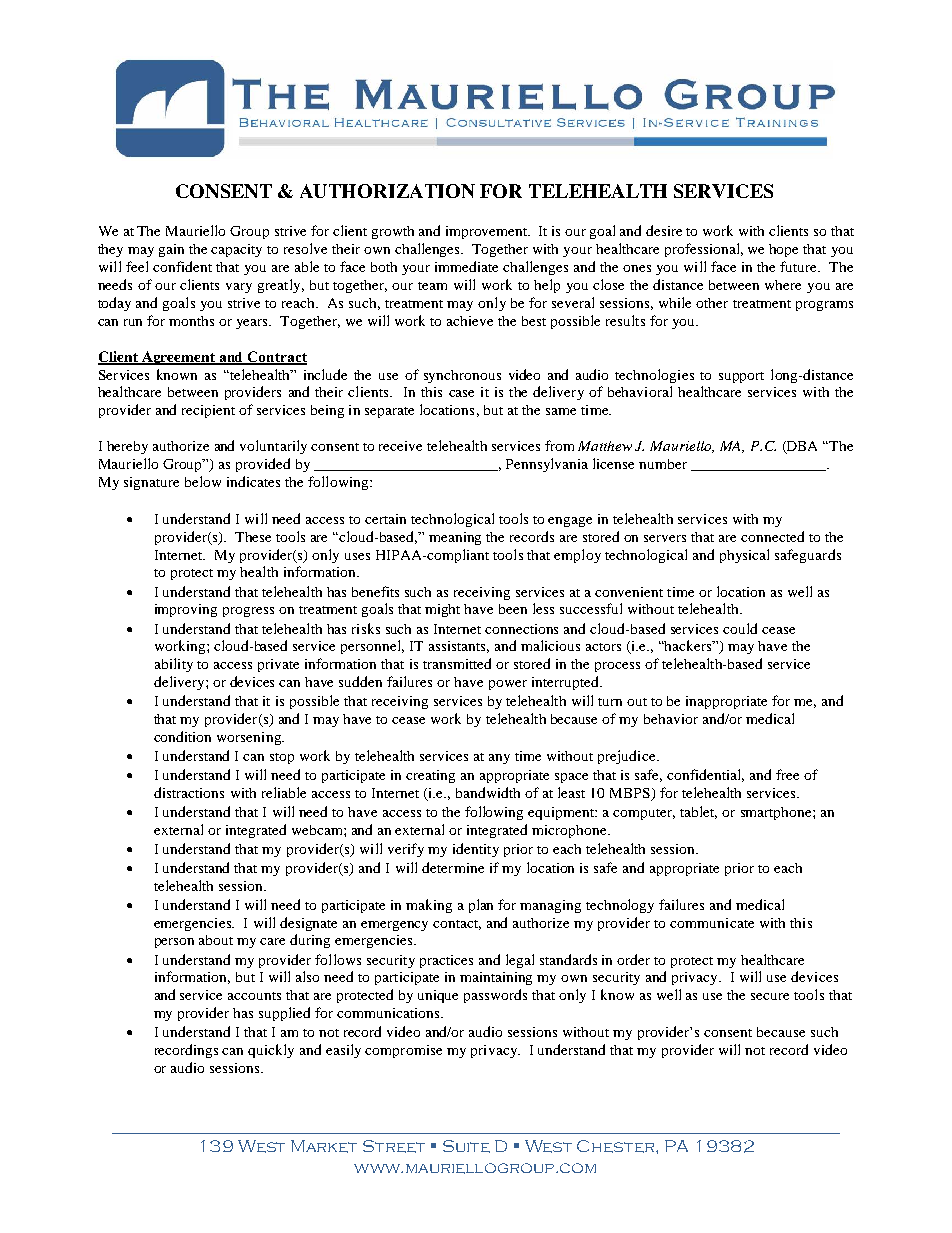 This document has height=1233, width=952. I want to click on hope, so click(783, 250).
